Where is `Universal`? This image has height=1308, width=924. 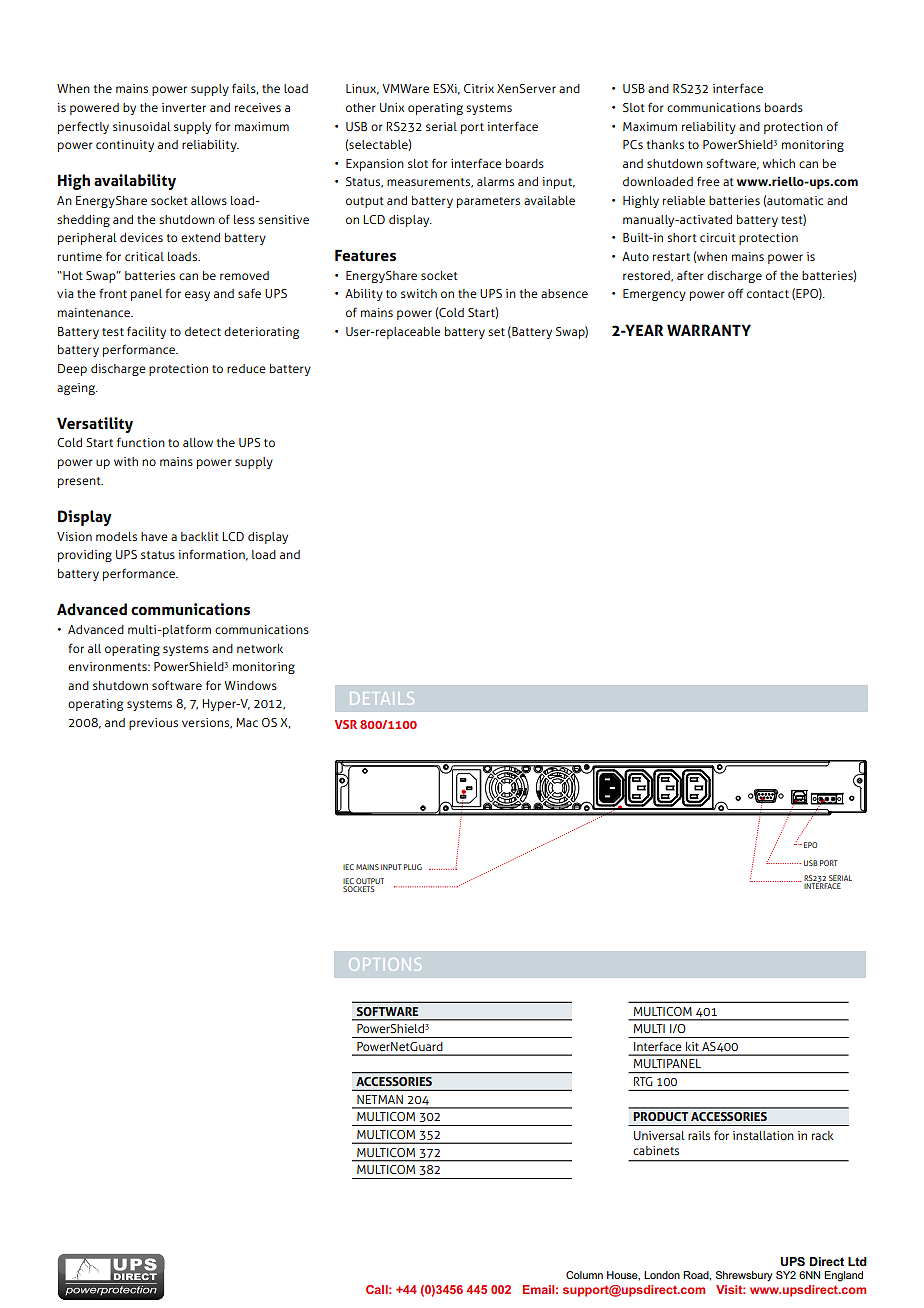
Universal is located at coordinates (659, 1135).
